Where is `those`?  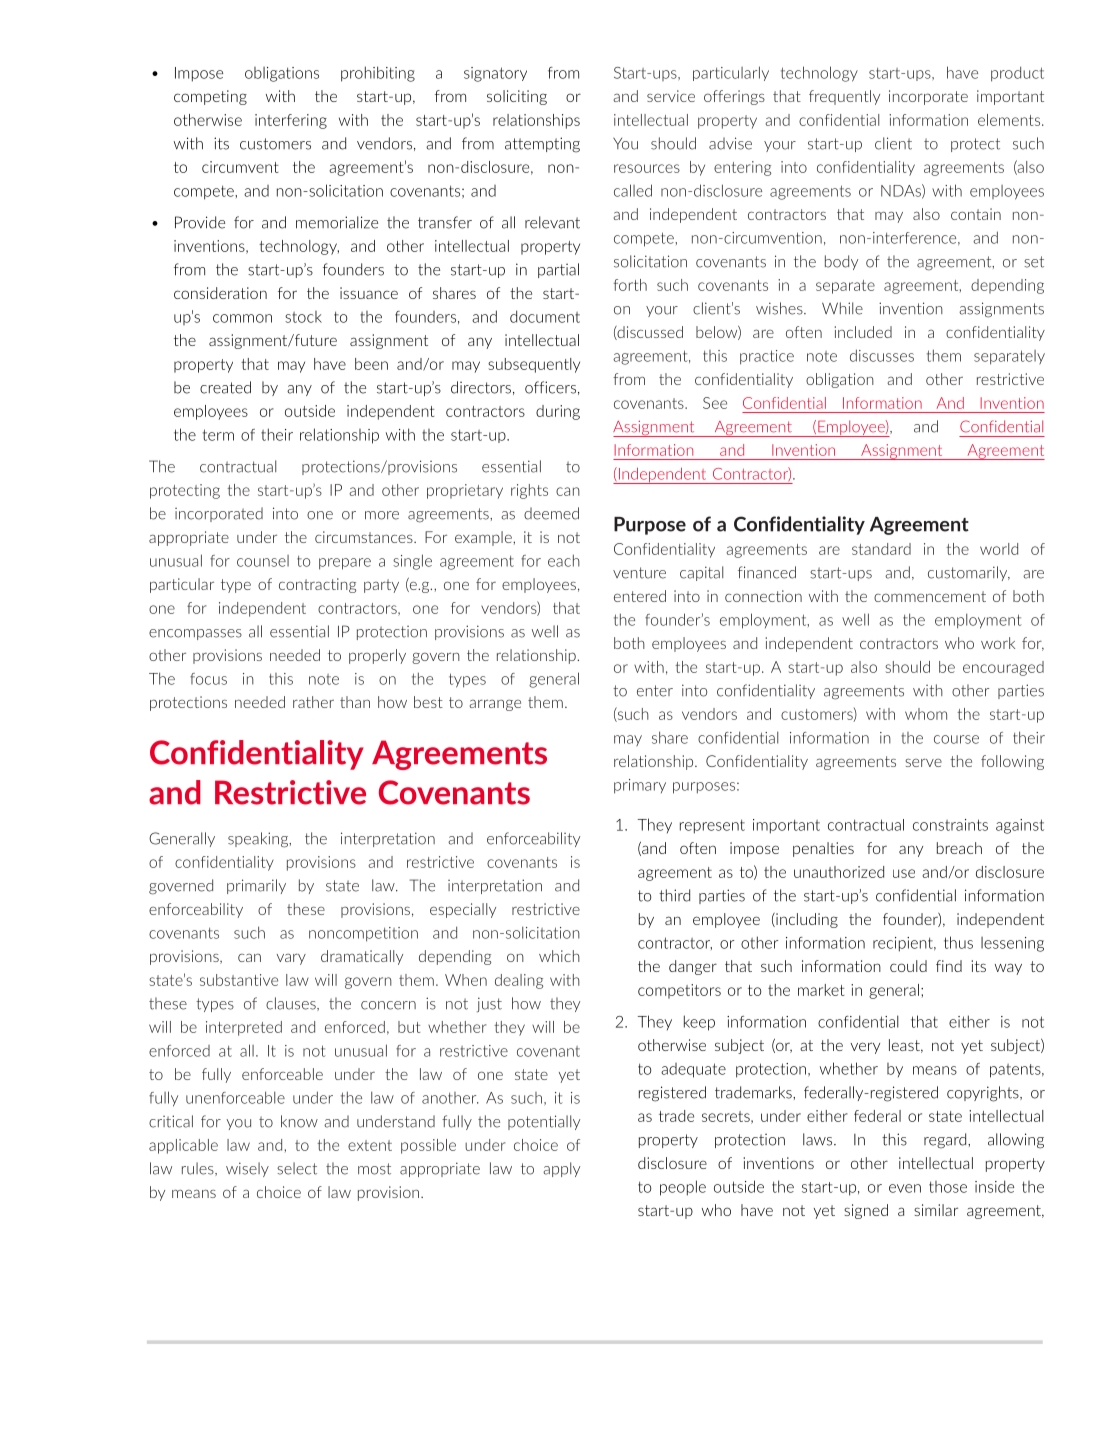 those is located at coordinates (948, 1187).
